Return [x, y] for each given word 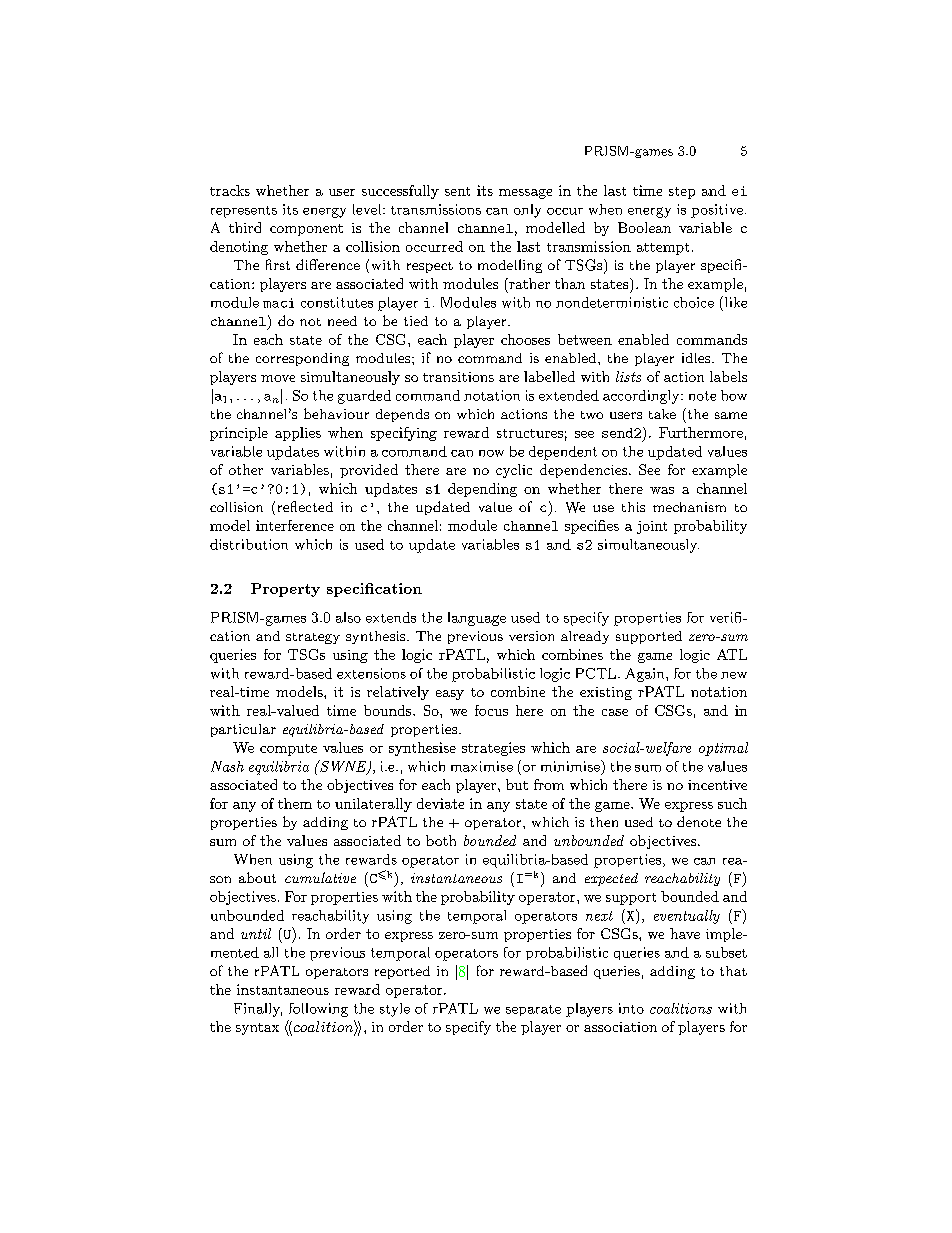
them [295, 803]
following [318, 1010]
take [662, 414]
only [527, 211]
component [306, 230]
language [477, 619]
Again [646, 675]
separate [533, 1010]
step [682, 193]
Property [285, 590]
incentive [717, 785]
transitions [458, 377]
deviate [440, 803]
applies [298, 434]
